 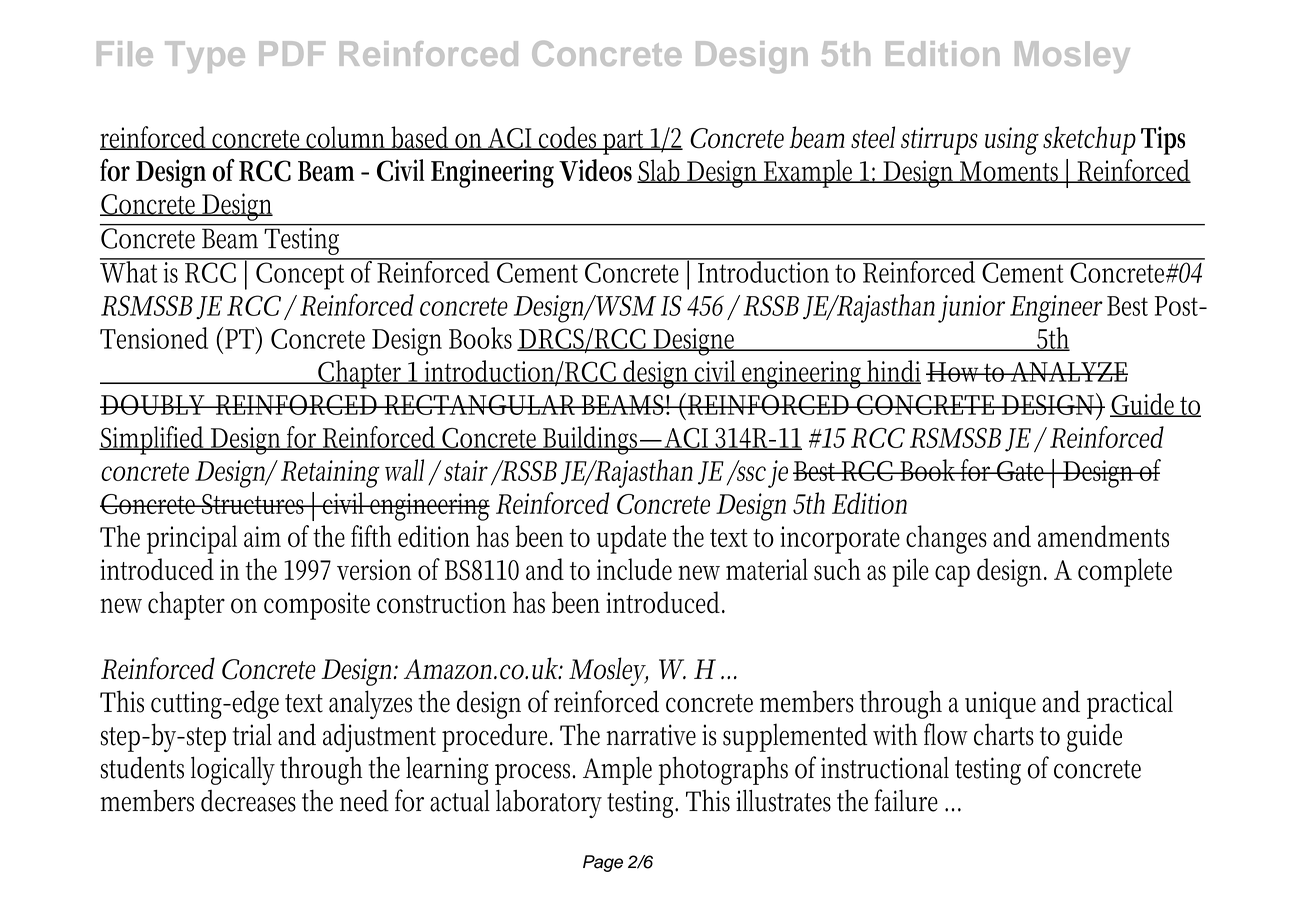 I want to click on using, so click(x=1012, y=141).
